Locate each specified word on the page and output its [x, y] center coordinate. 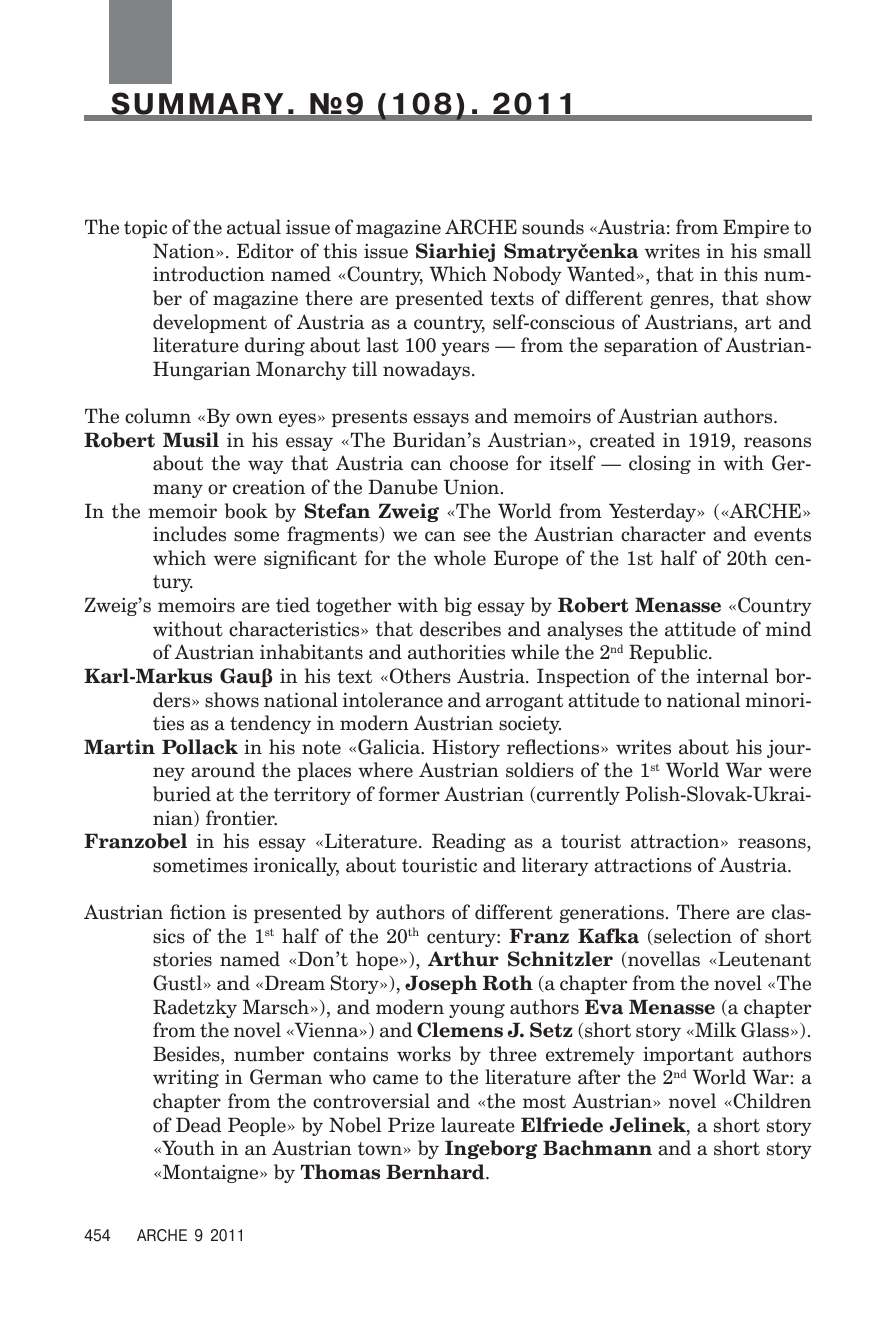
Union [471, 487]
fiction [198, 912]
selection [692, 936]
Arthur [463, 959]
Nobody [527, 275]
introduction [209, 274]
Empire [756, 228]
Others [419, 676]
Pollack [200, 747]
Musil [191, 440]
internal [732, 676]
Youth [187, 1148]
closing [660, 464]
